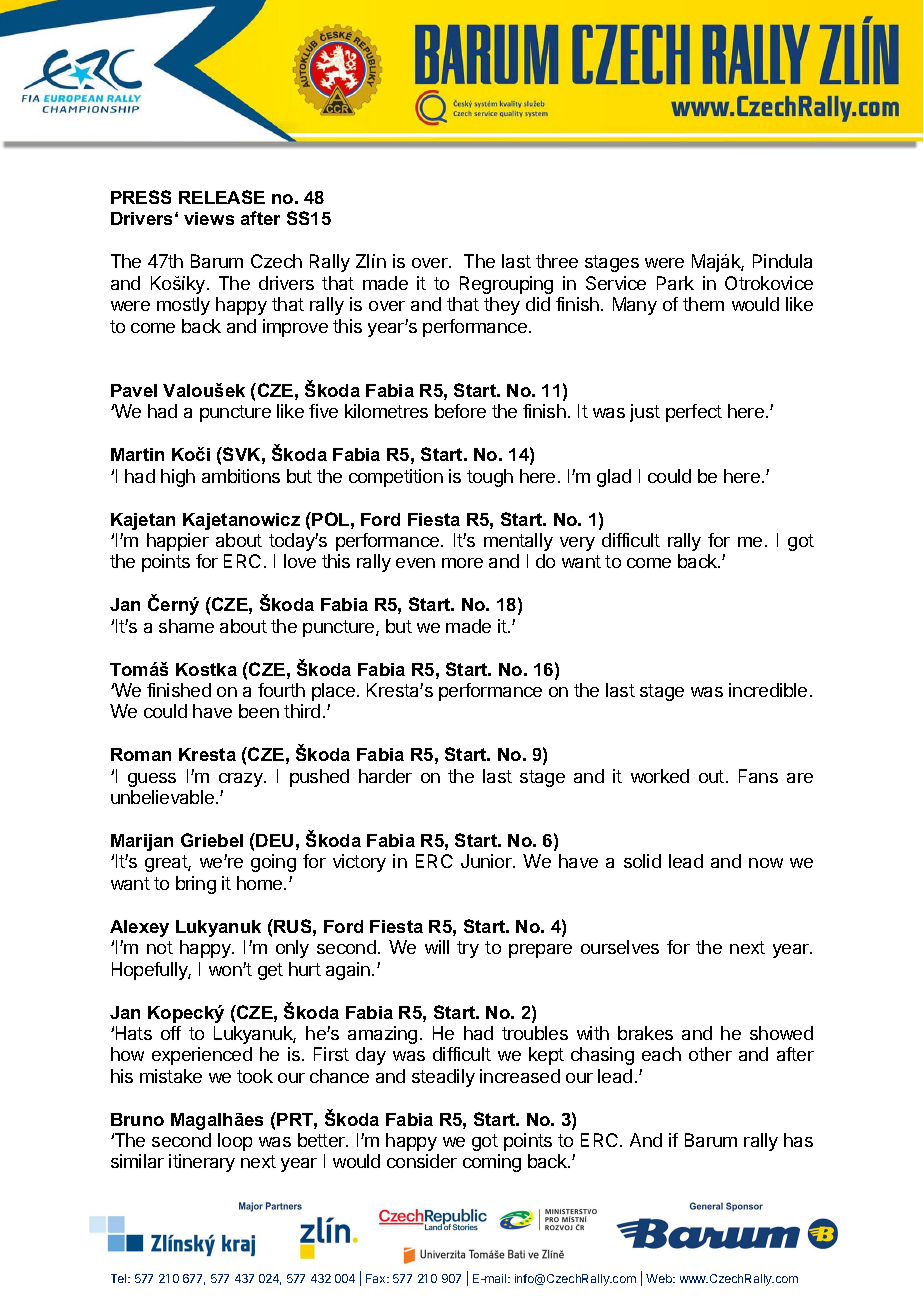 The height and width of the screenshot is (1308, 924). Describe the element at coordinates (202, 1163) in the screenshot. I see `itinerary` at that location.
